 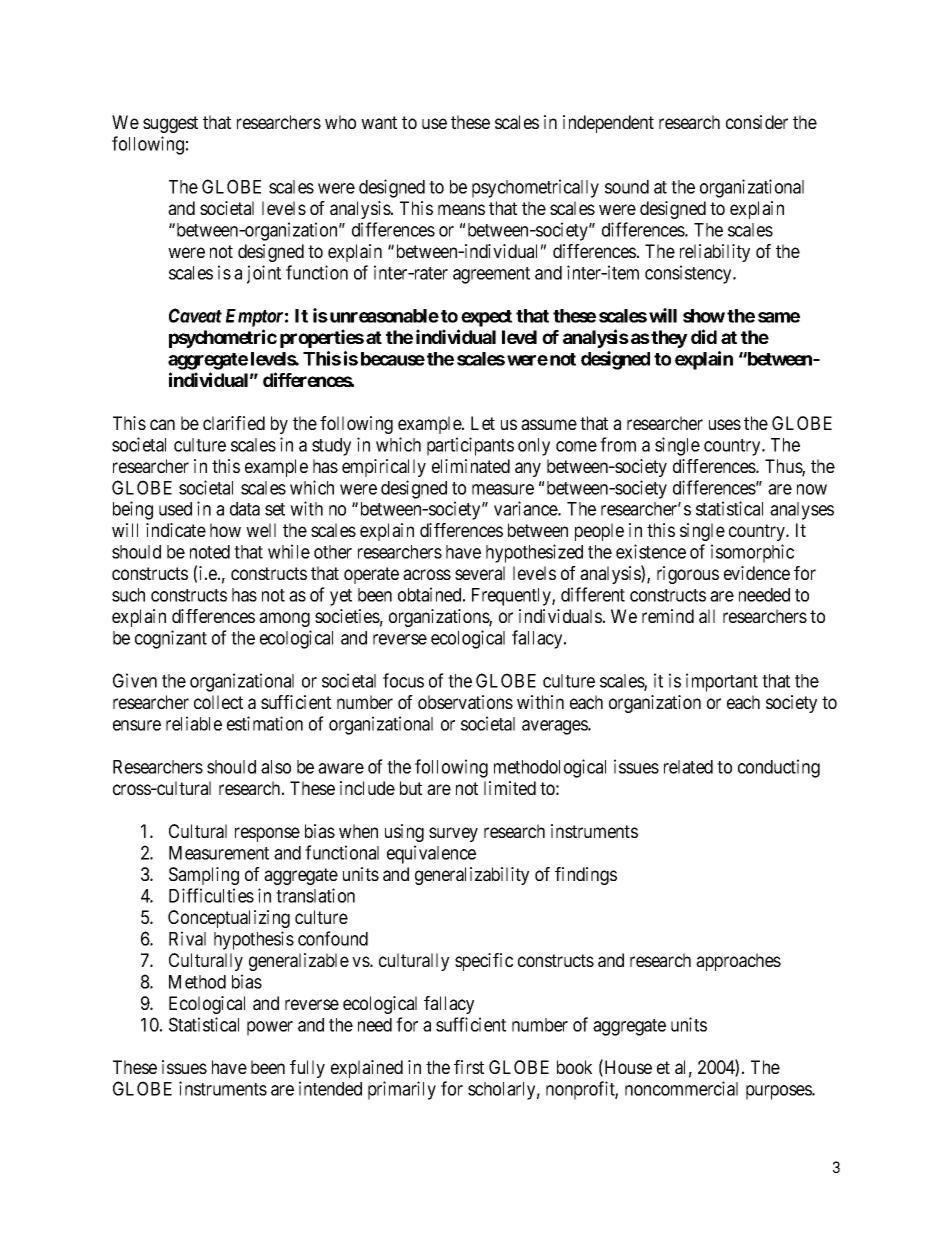 What do you see at coordinates (270, 1028) in the screenshot?
I see `power` at bounding box center [270, 1028].
